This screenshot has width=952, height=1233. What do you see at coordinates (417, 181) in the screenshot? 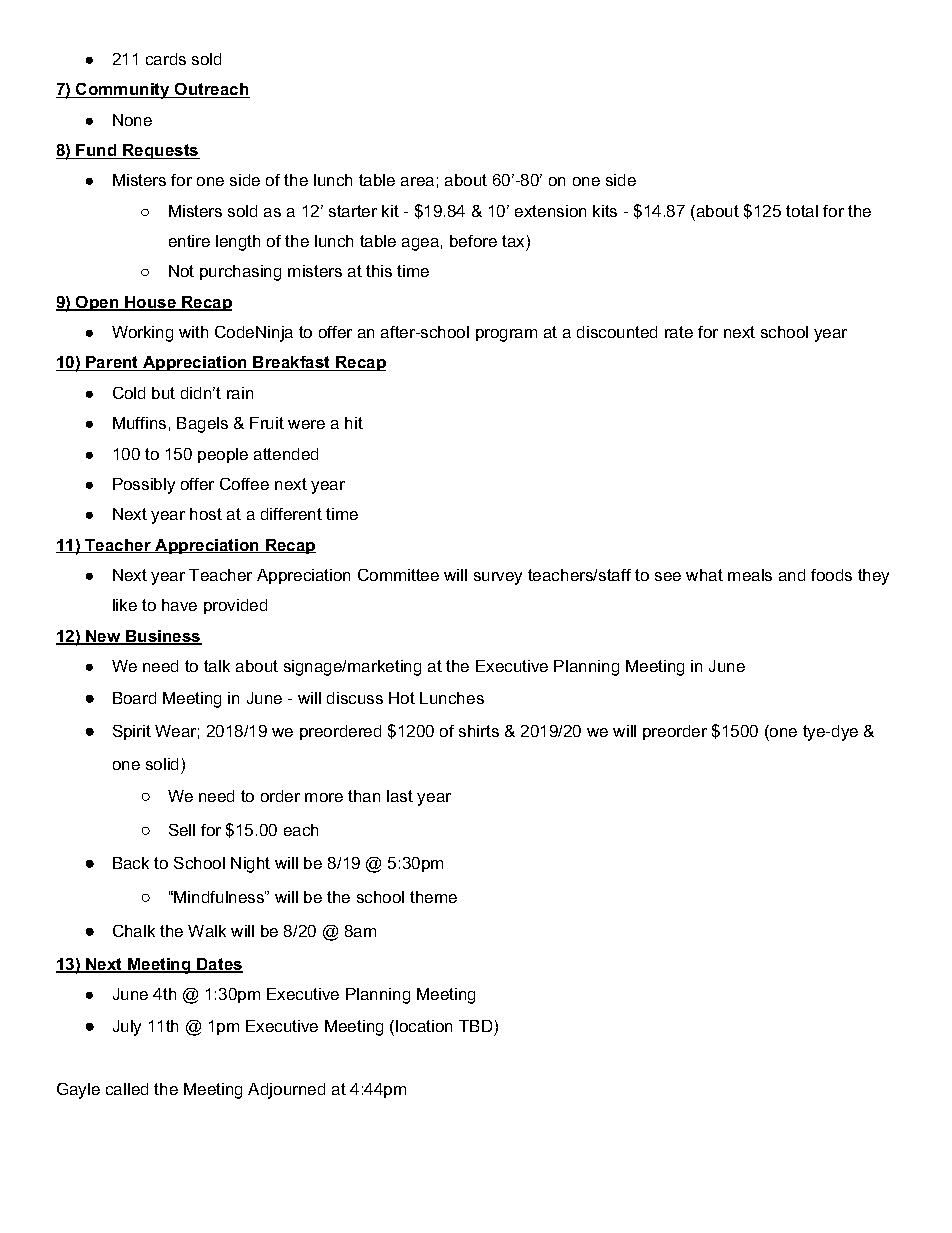
I see `area` at bounding box center [417, 181].
